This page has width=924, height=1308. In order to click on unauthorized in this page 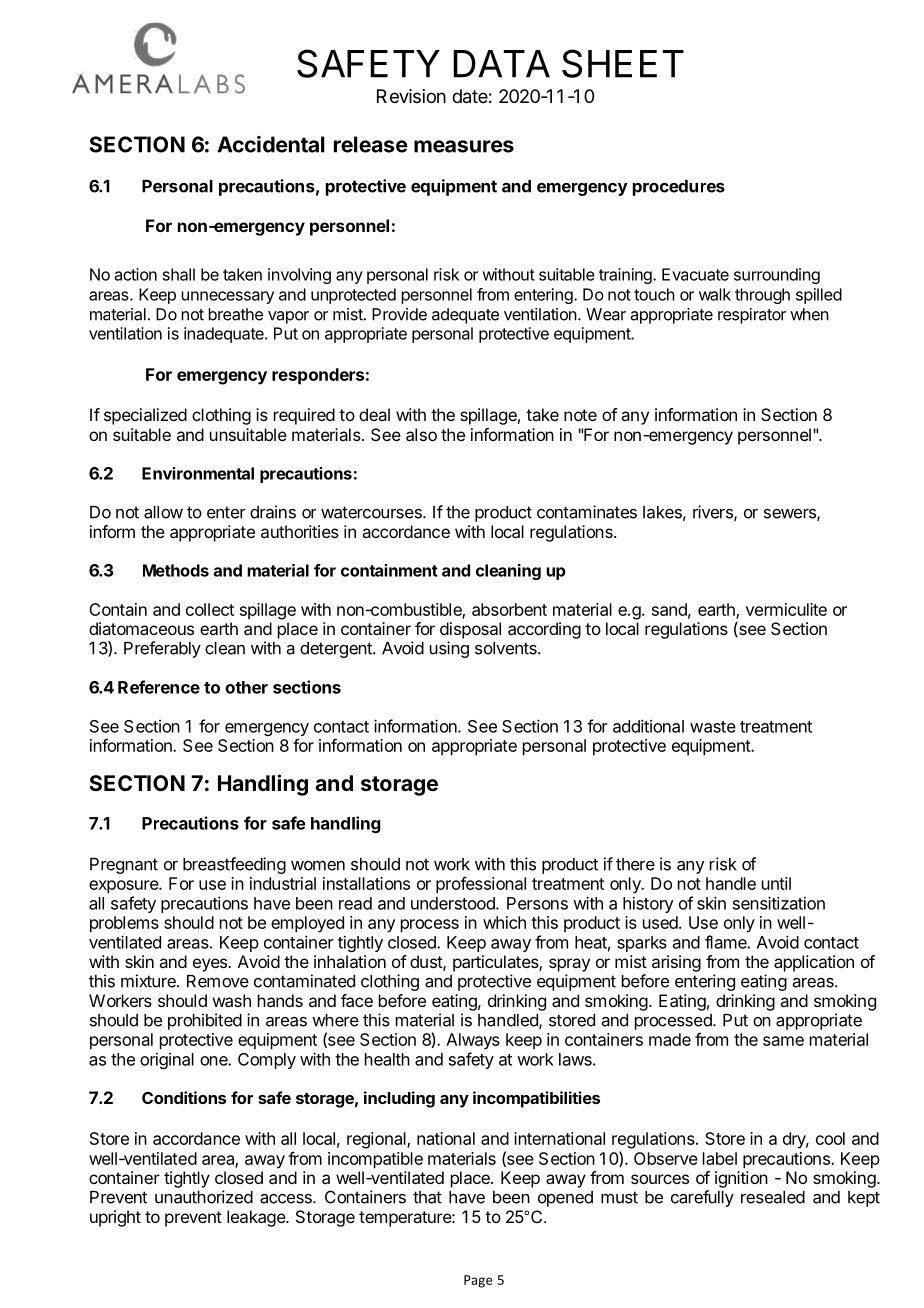, I will do `click(204, 1197)`.
